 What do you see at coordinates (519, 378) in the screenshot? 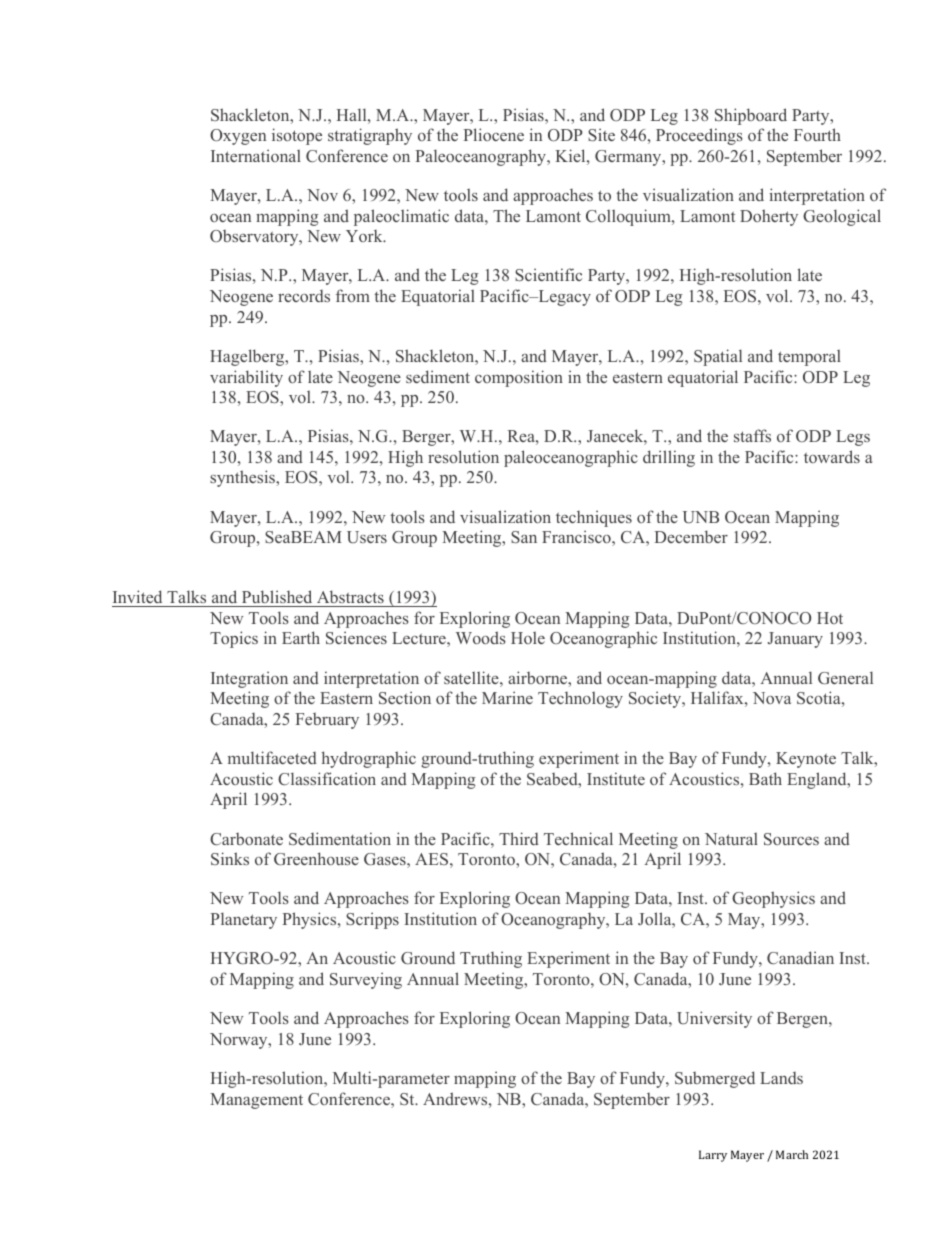
I see `composition` at bounding box center [519, 378].
